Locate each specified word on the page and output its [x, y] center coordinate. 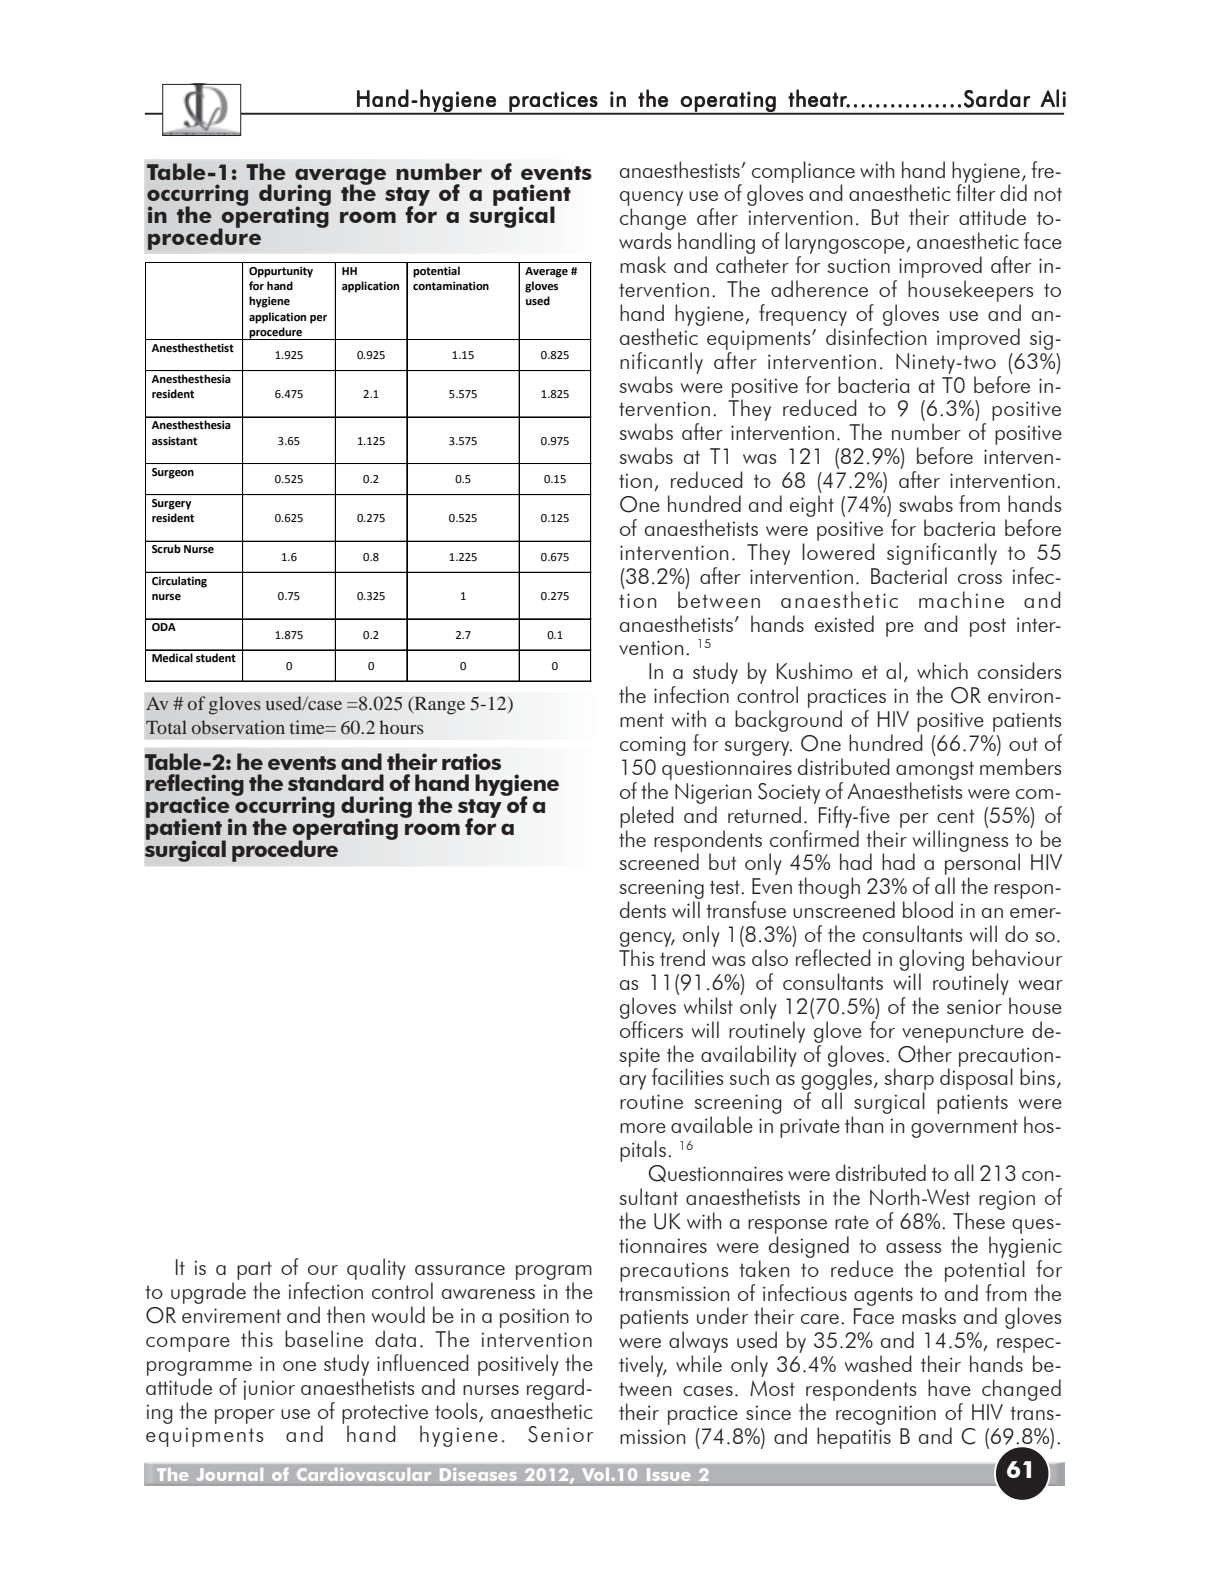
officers [651, 1028]
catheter [752, 264]
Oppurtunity [281, 272]
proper [245, 1416]
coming [652, 746]
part [254, 1270]
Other [925, 1054]
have [949, 1387]
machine [961, 599]
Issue [669, 1474]
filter [975, 191]
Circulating [179, 582]
